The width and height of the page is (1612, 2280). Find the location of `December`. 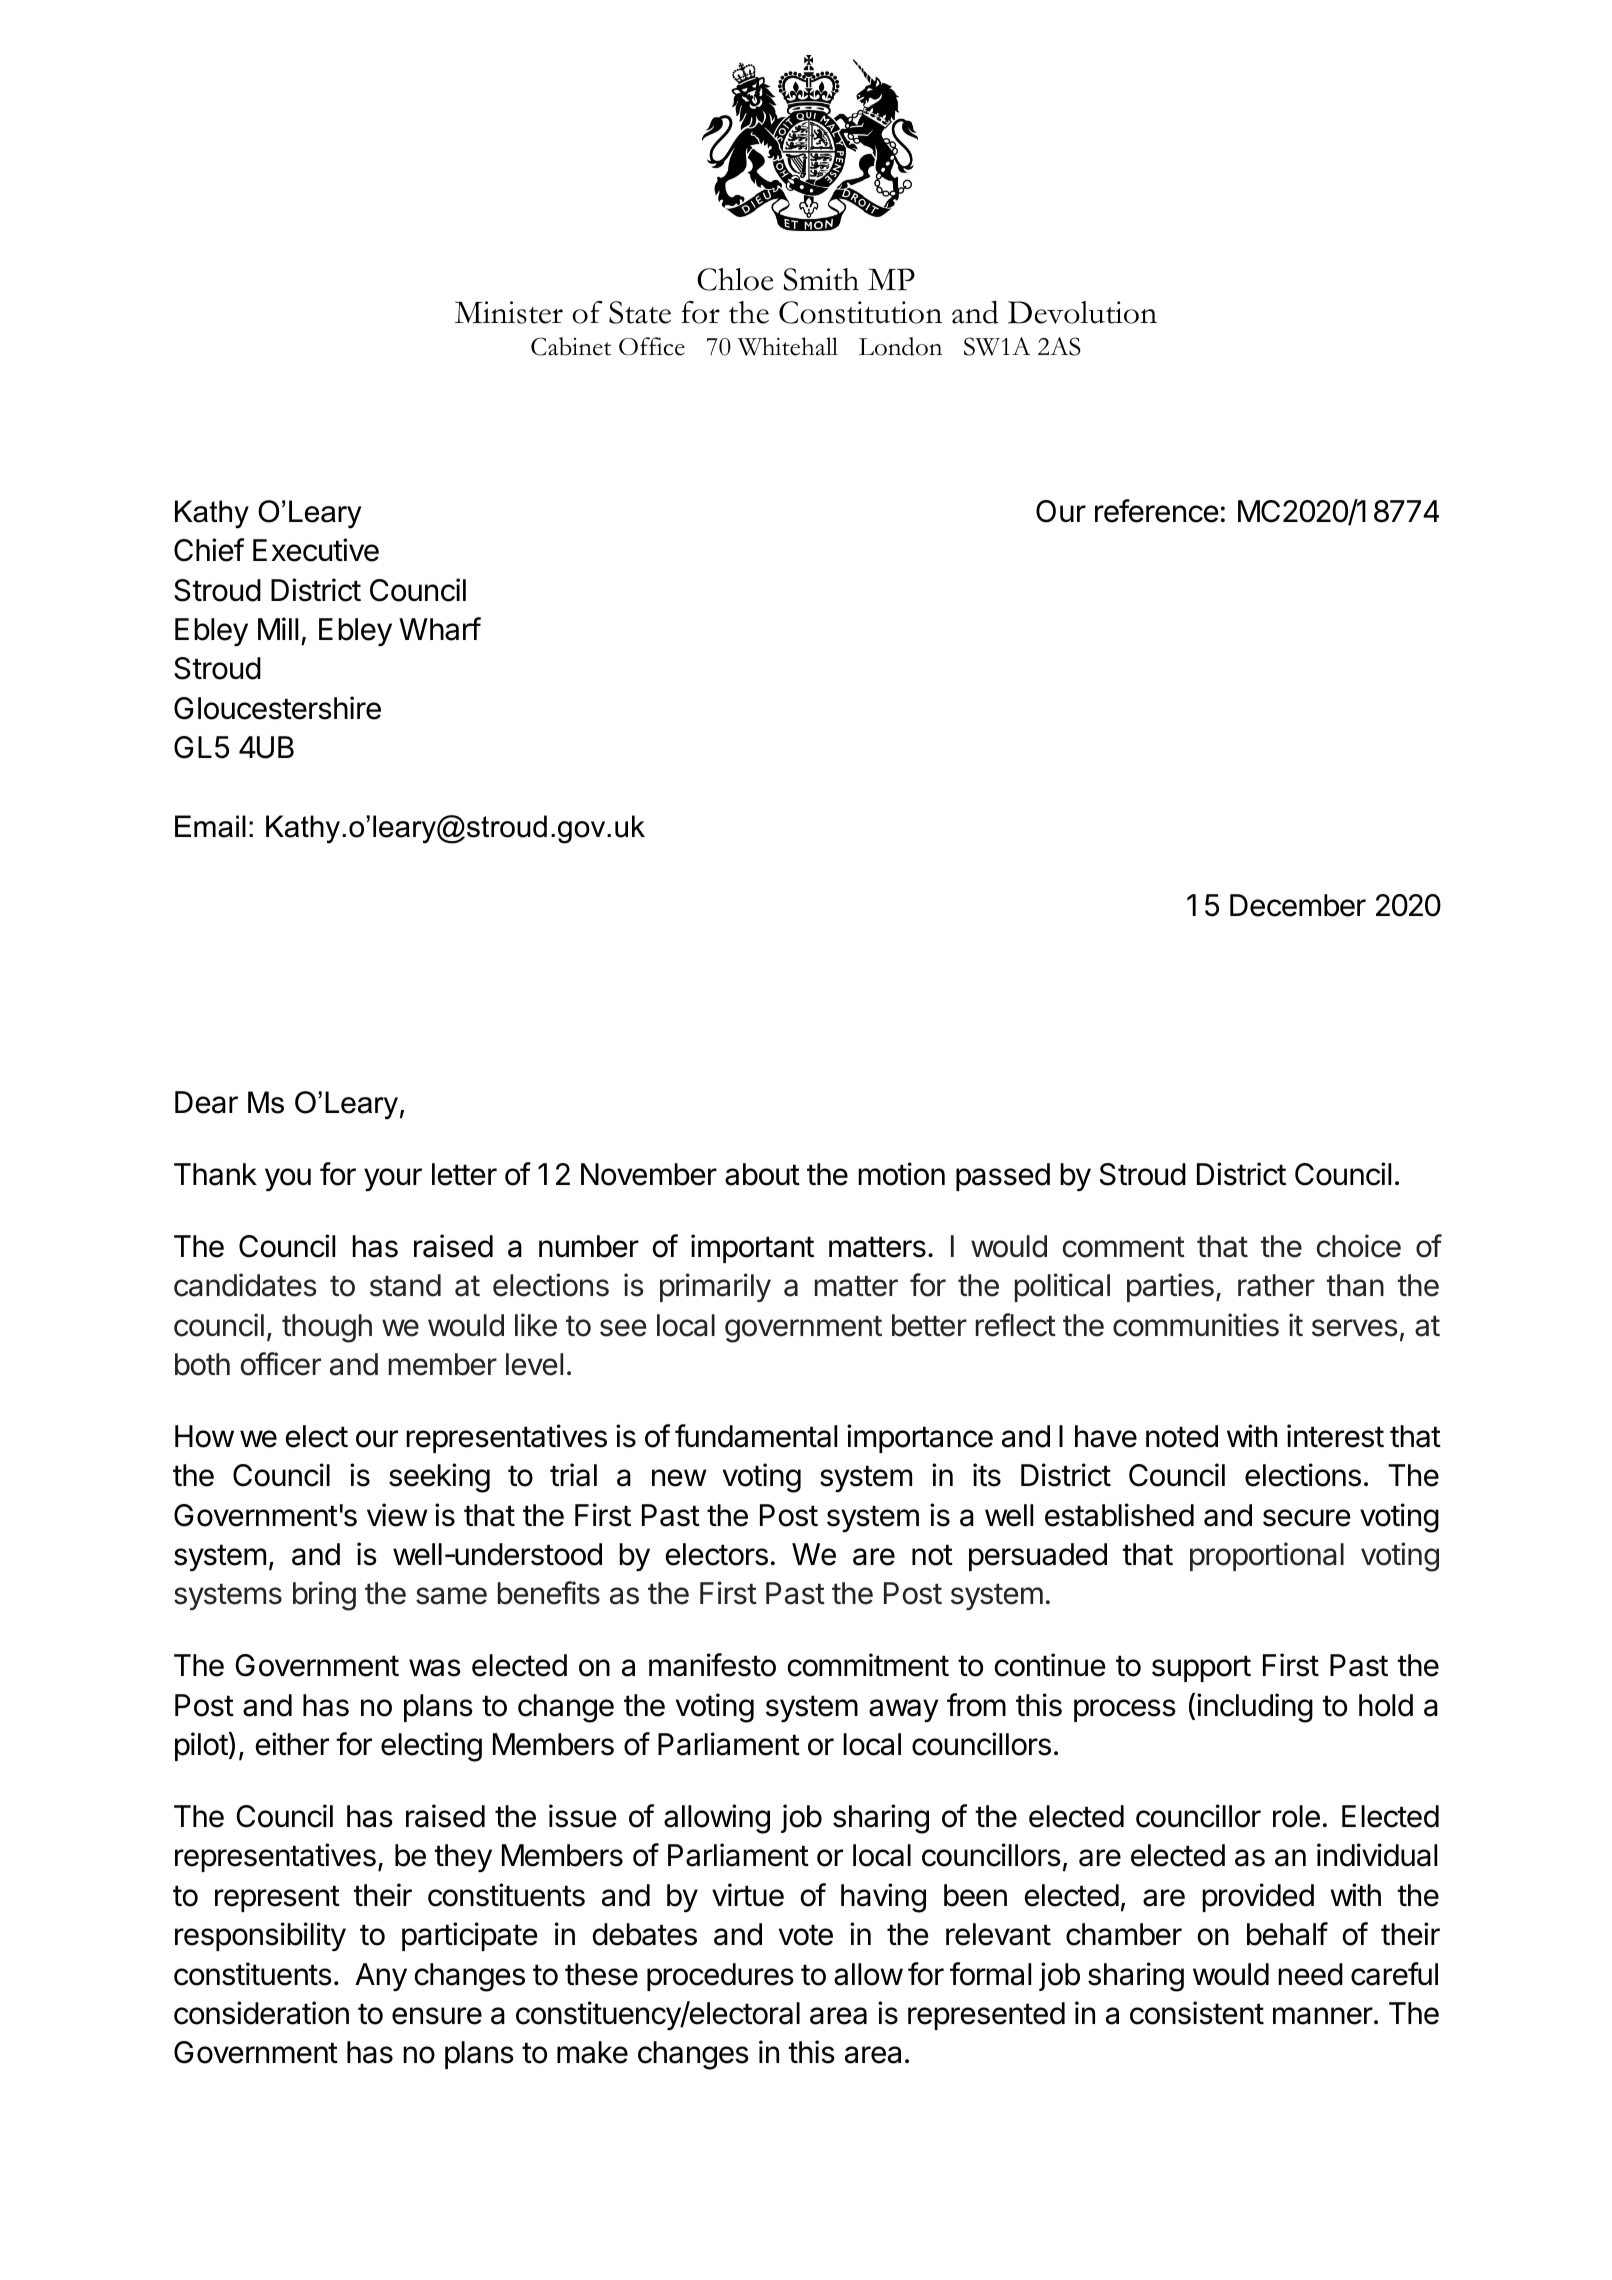

December is located at coordinates (1298, 905).
